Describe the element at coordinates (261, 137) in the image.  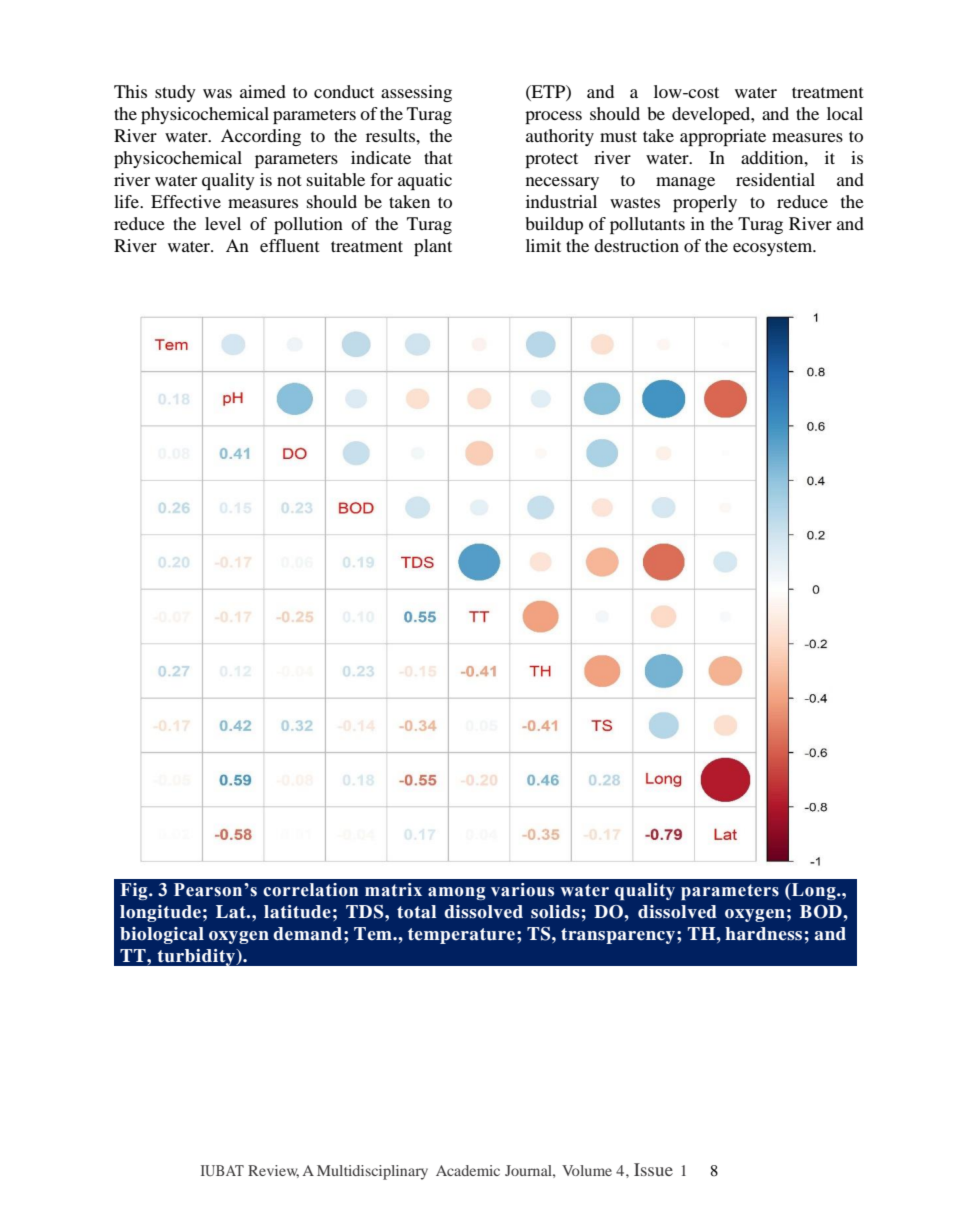
I see `According` at that location.
